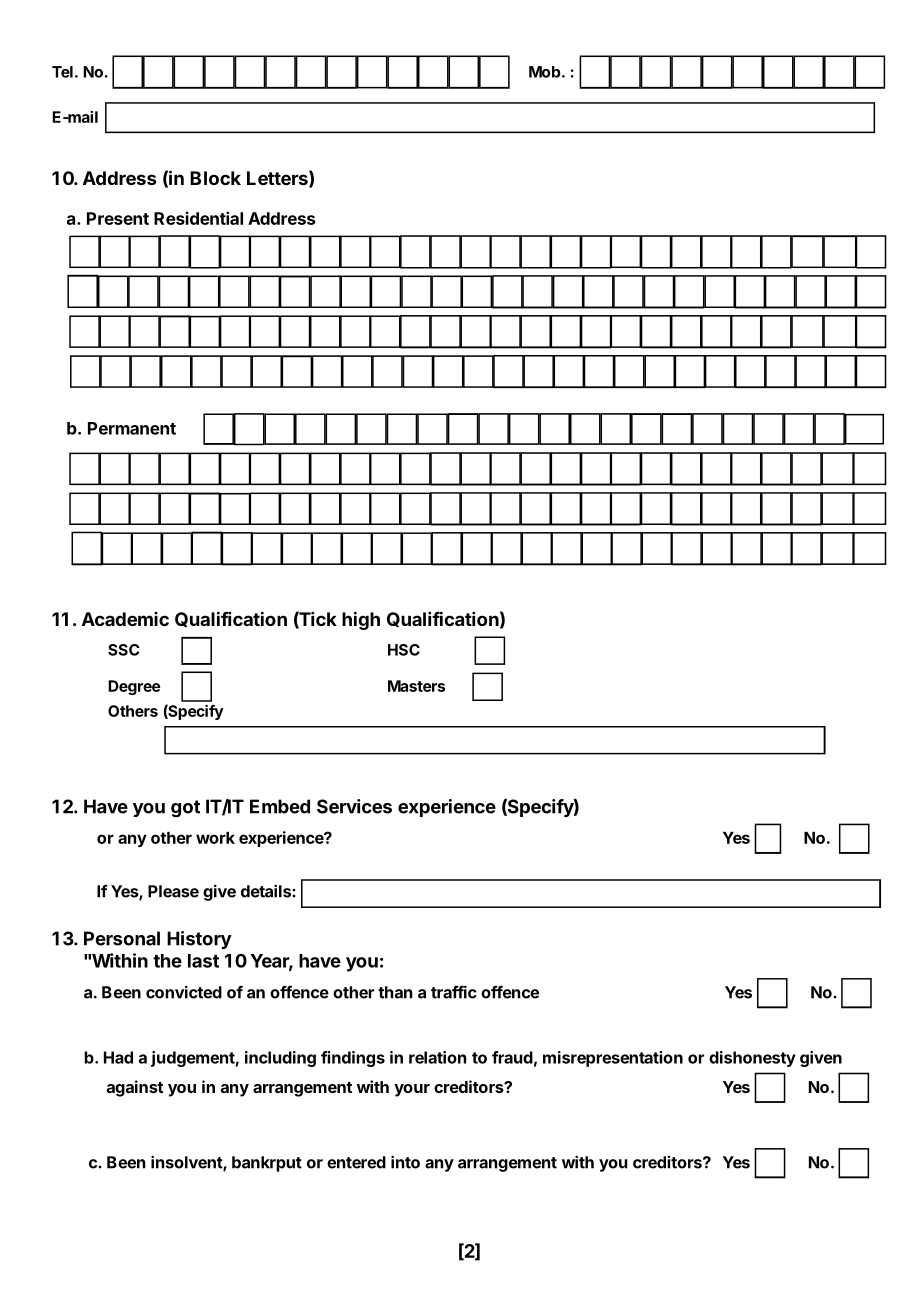  Describe the element at coordinates (215, 178) in the document. I see `Block` at that location.
